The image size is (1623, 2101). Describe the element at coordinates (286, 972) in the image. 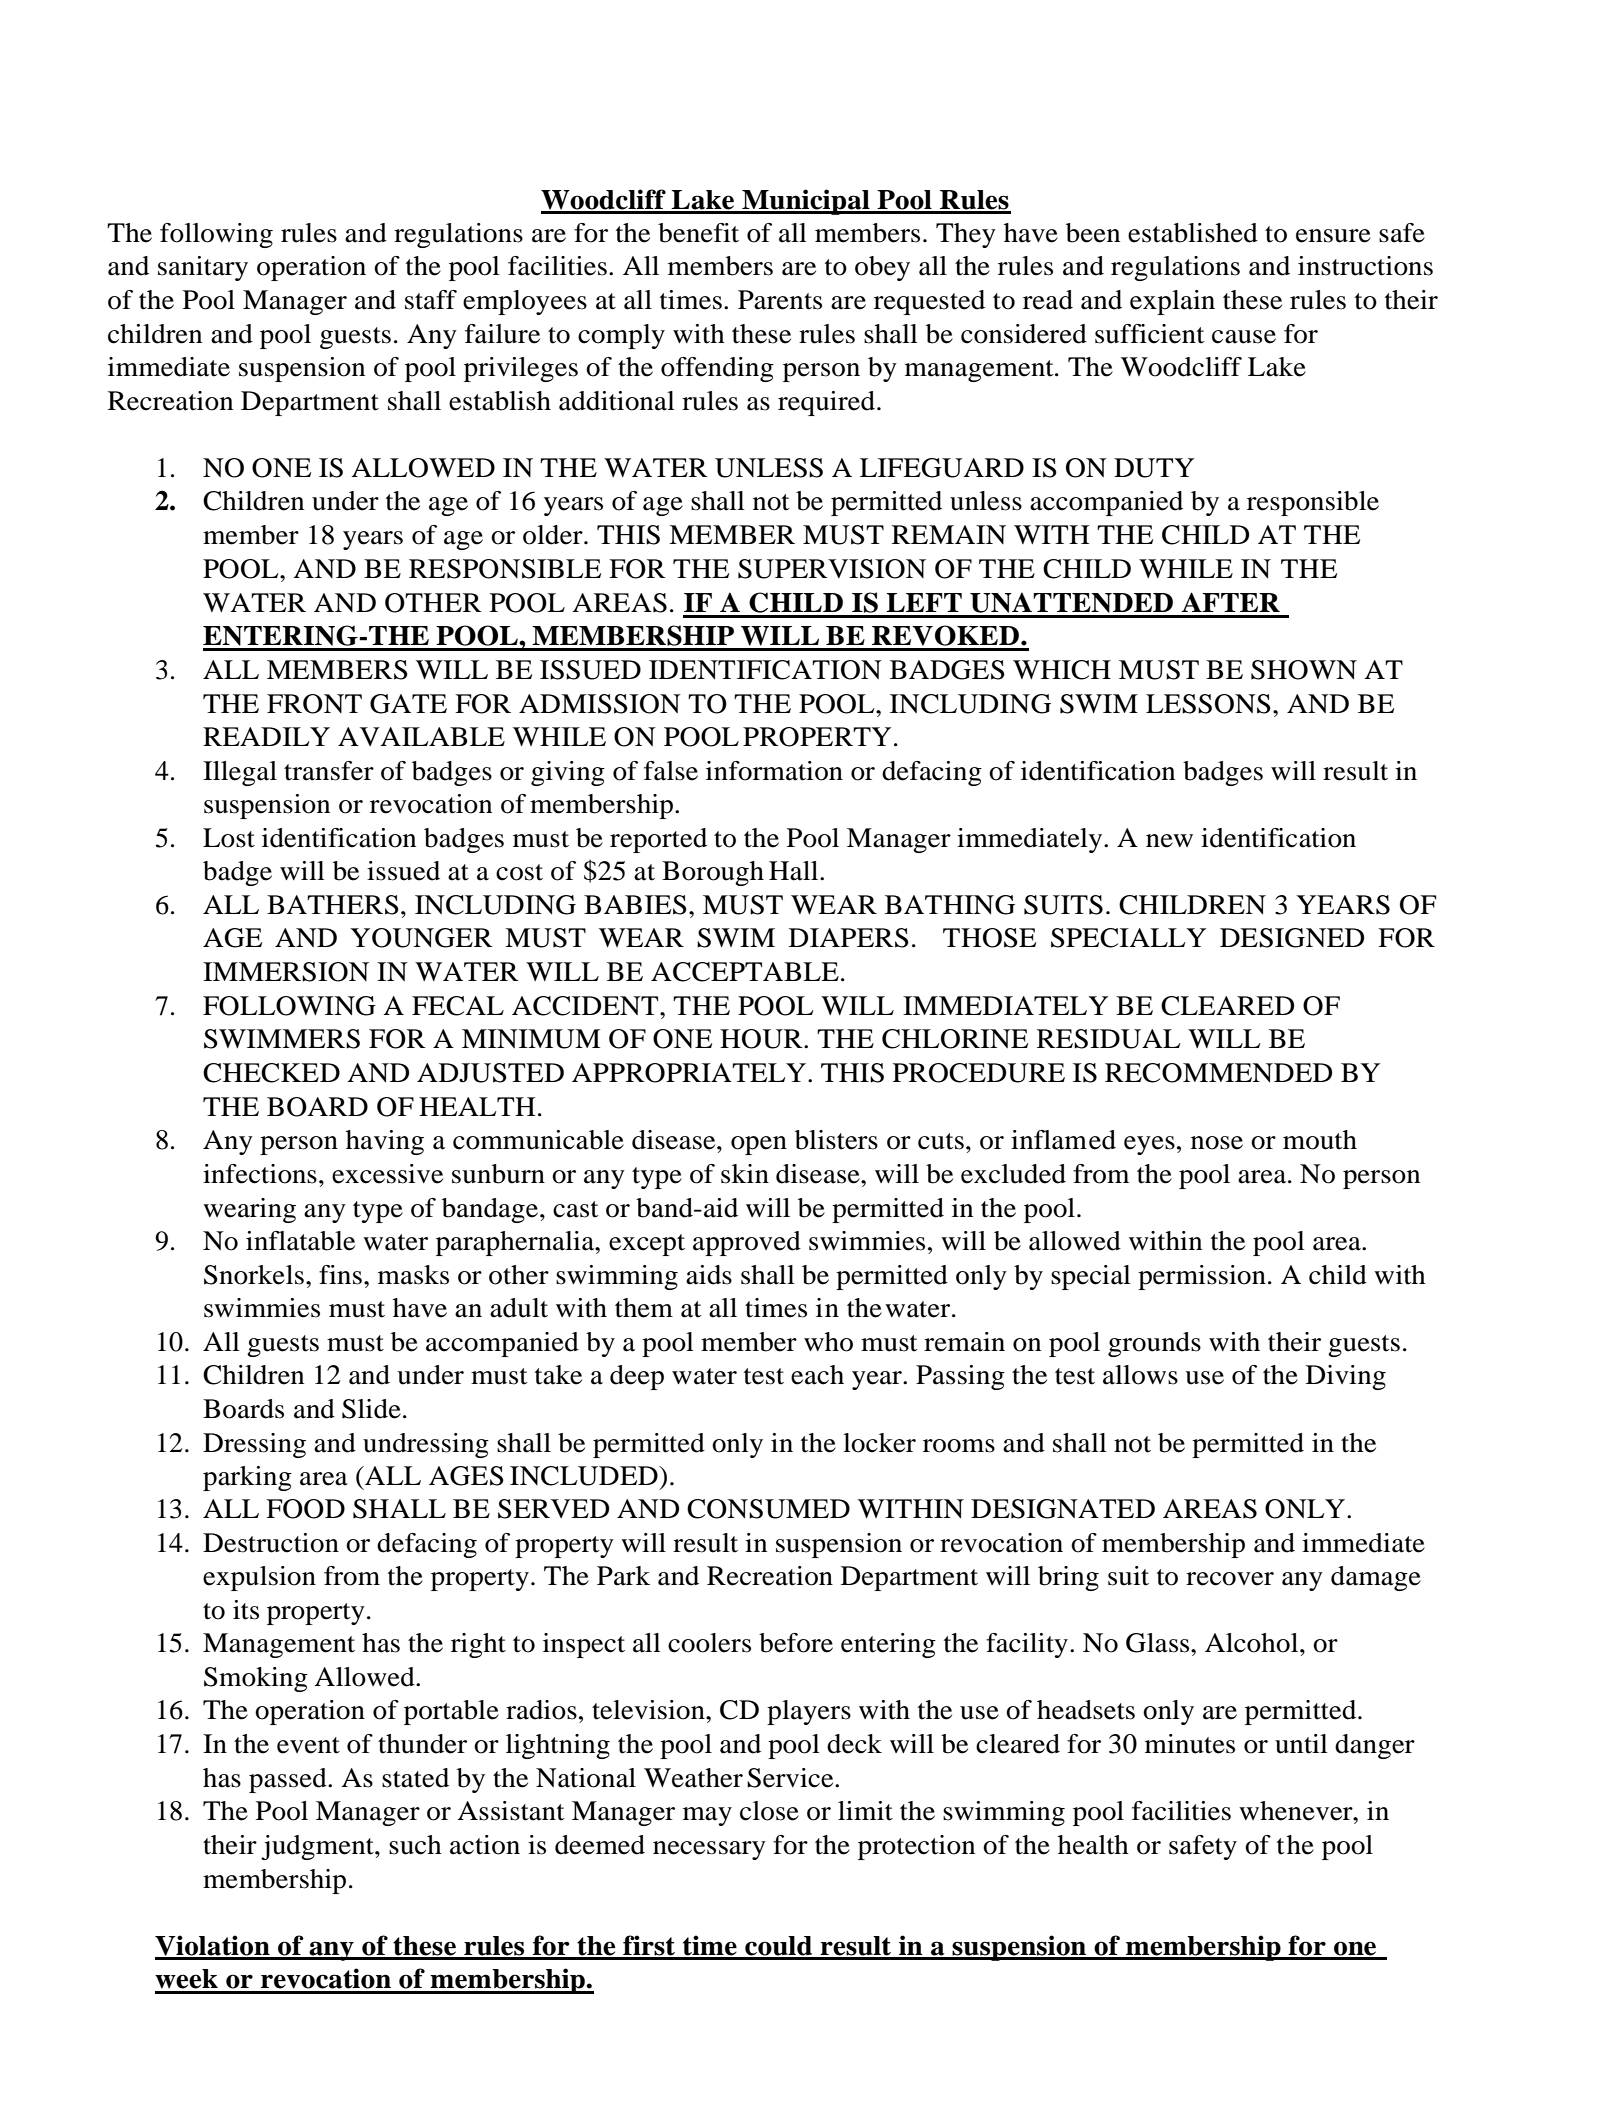

I see `IMMERSION` at that location.
